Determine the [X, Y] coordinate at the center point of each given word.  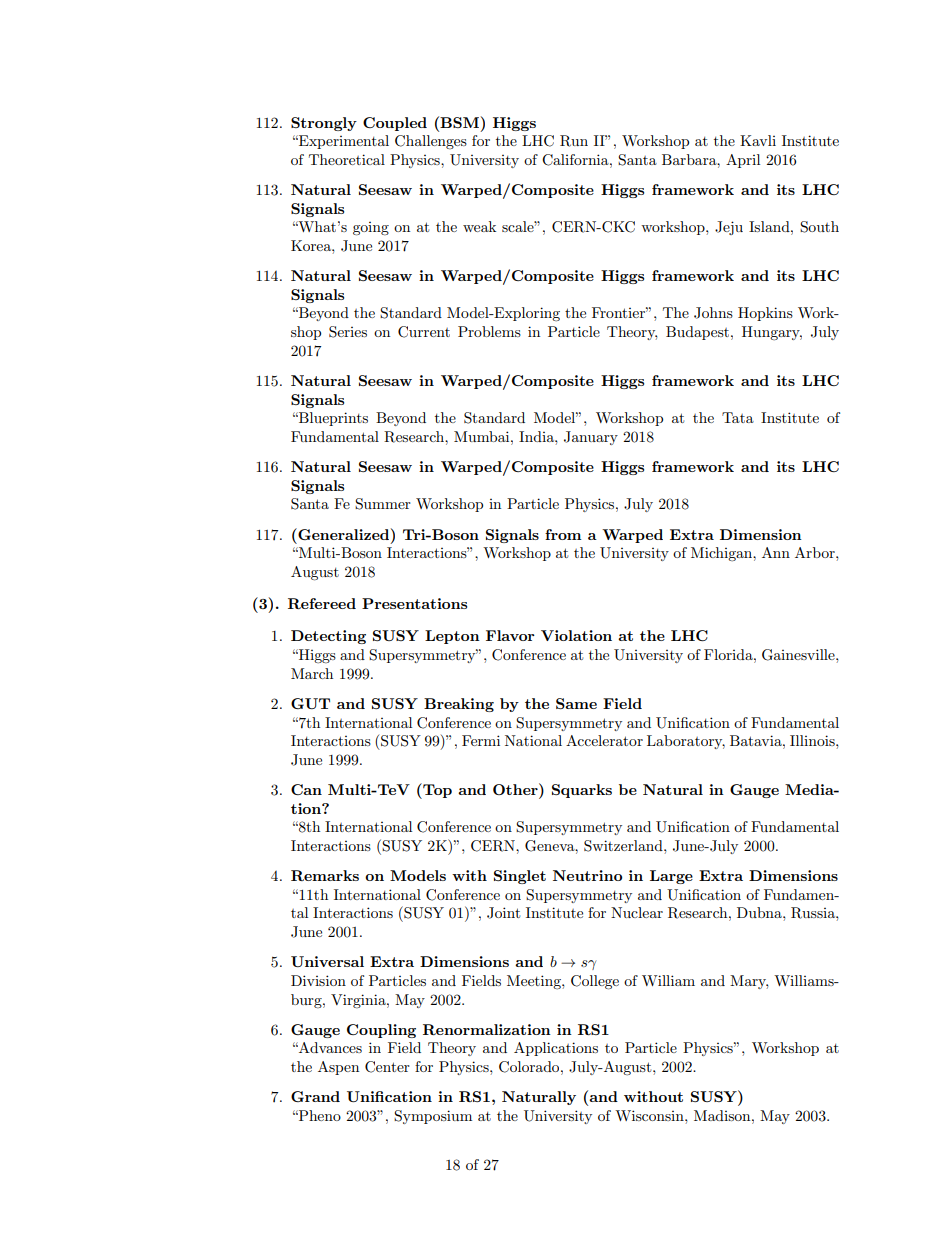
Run [574, 141]
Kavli [758, 140]
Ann [776, 552]
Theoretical [347, 159]
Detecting [328, 637]
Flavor [510, 635]
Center [387, 1067]
